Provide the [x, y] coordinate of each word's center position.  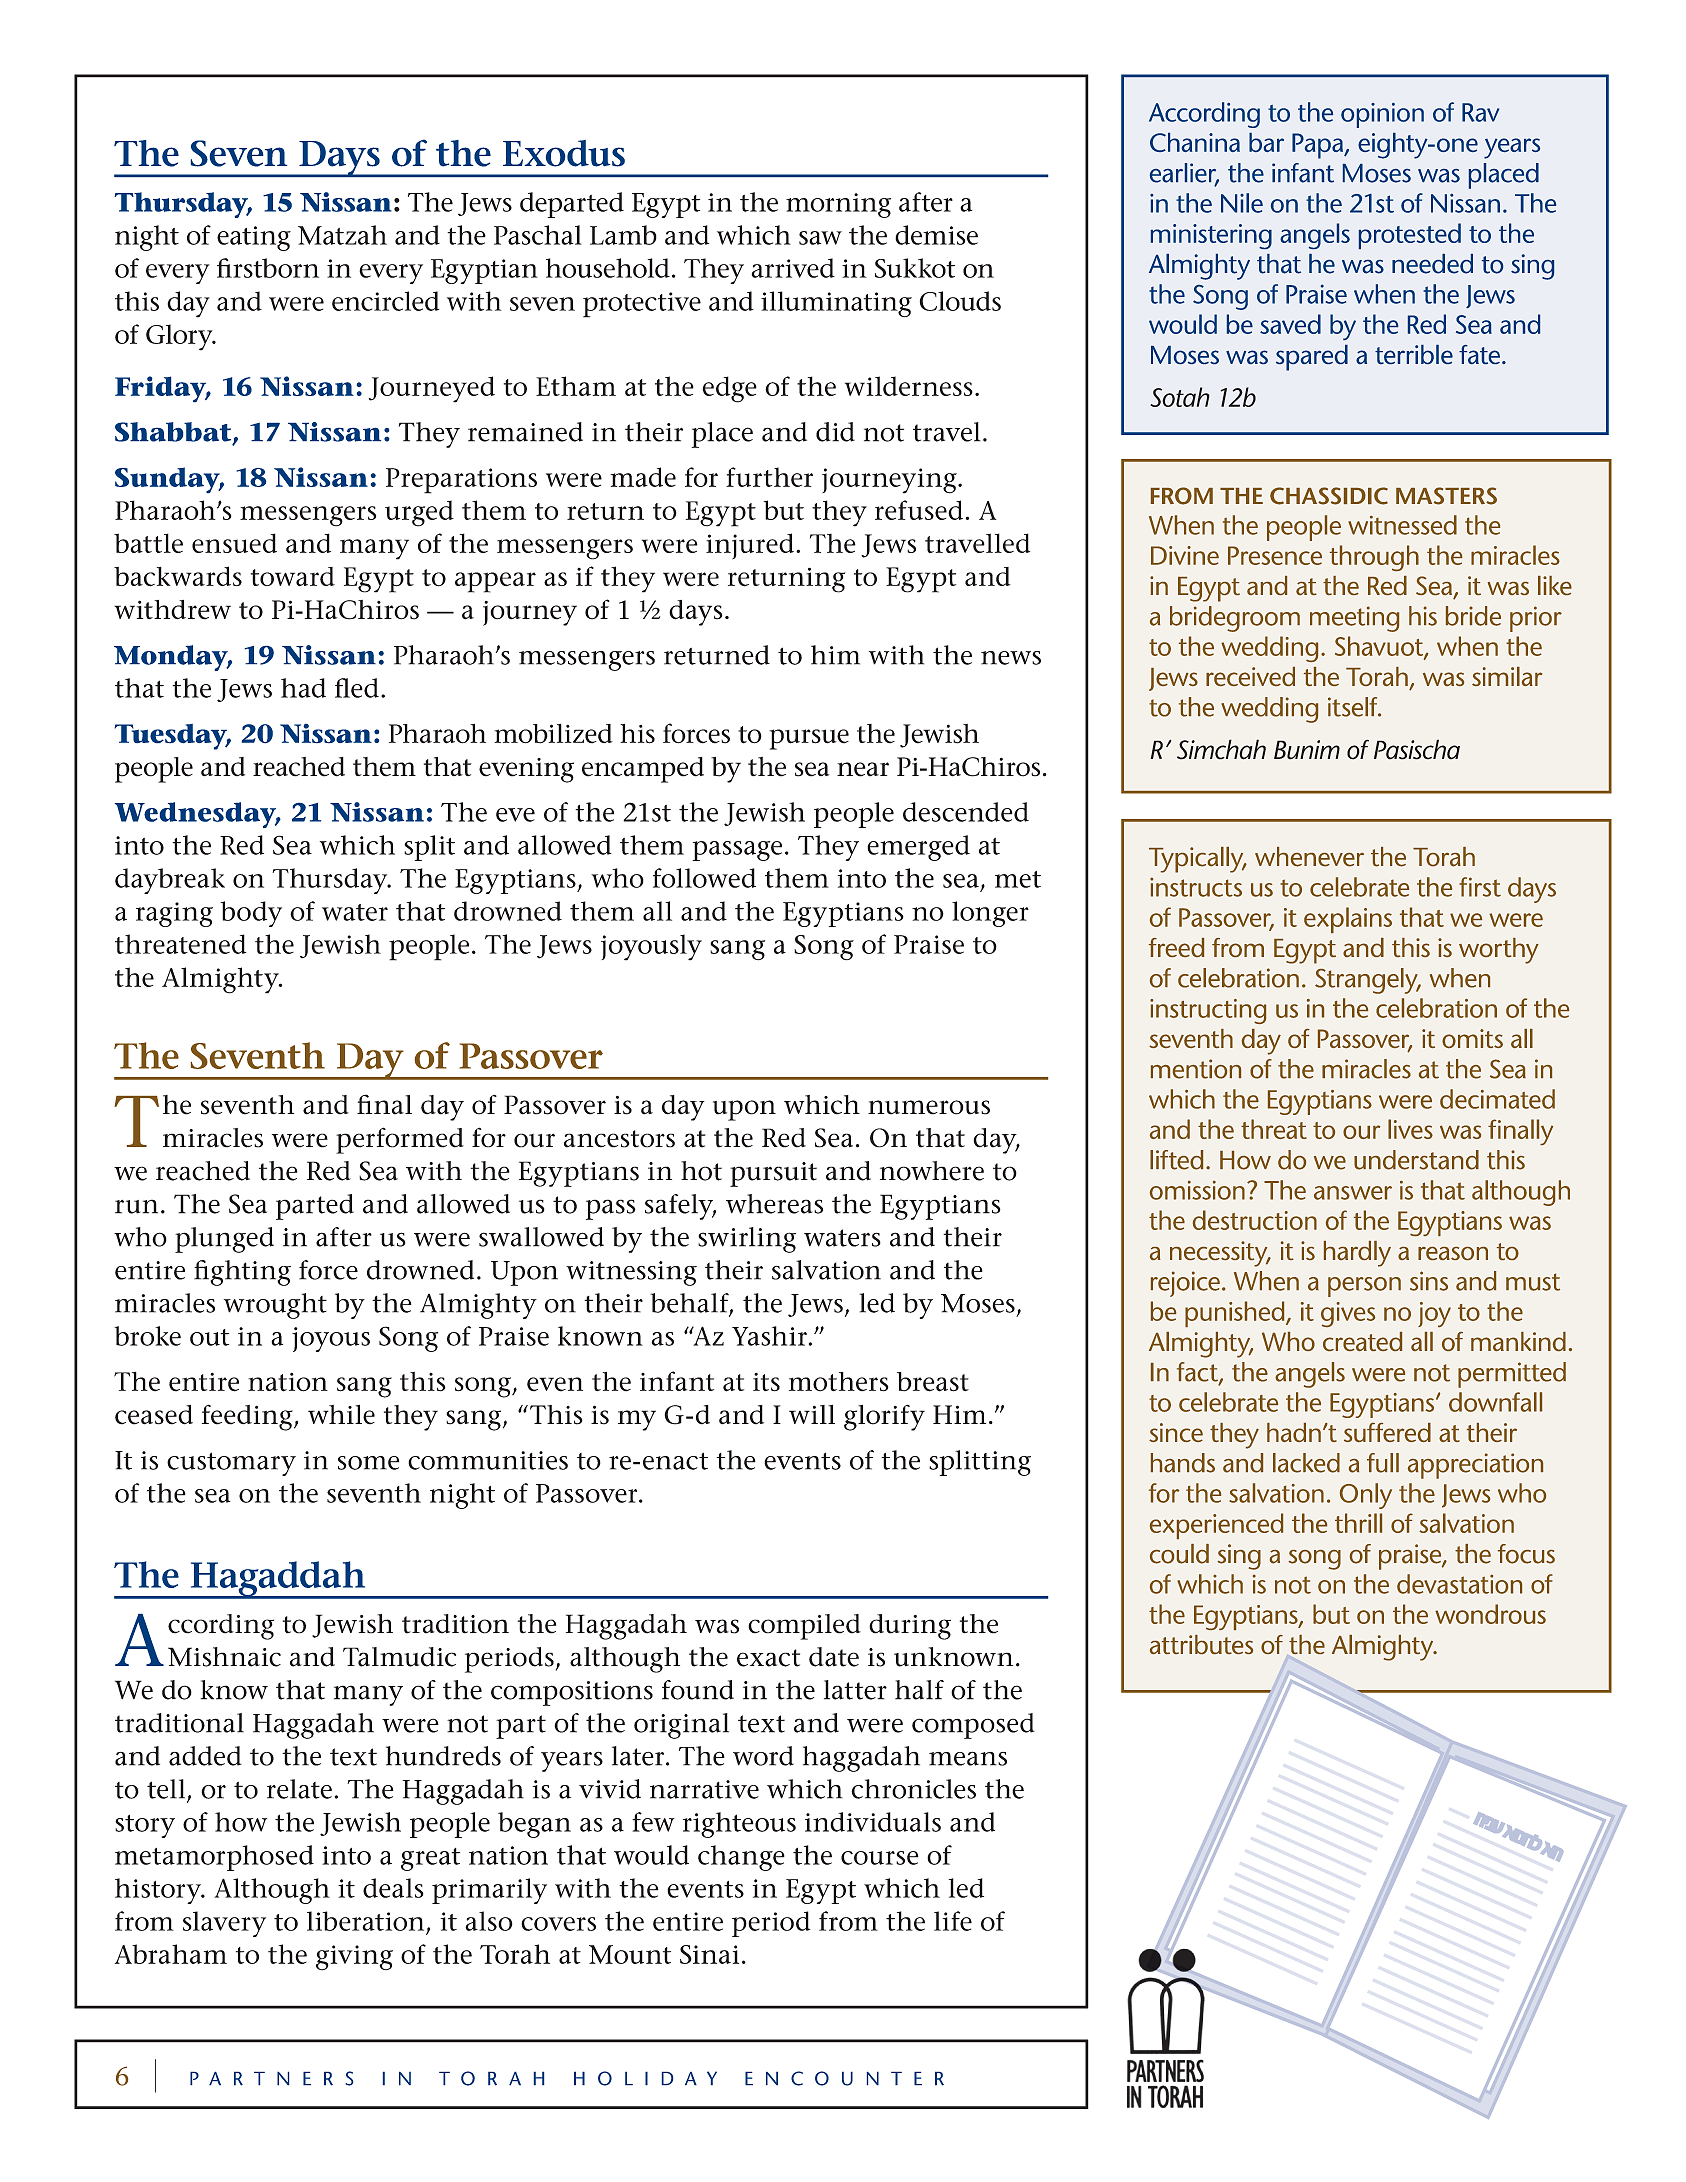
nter [905, 2079]
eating [254, 238]
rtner [283, 2079]
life [953, 1921]
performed [400, 1140]
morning [838, 205]
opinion [1382, 115]
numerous [929, 1107]
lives [1410, 1129]
